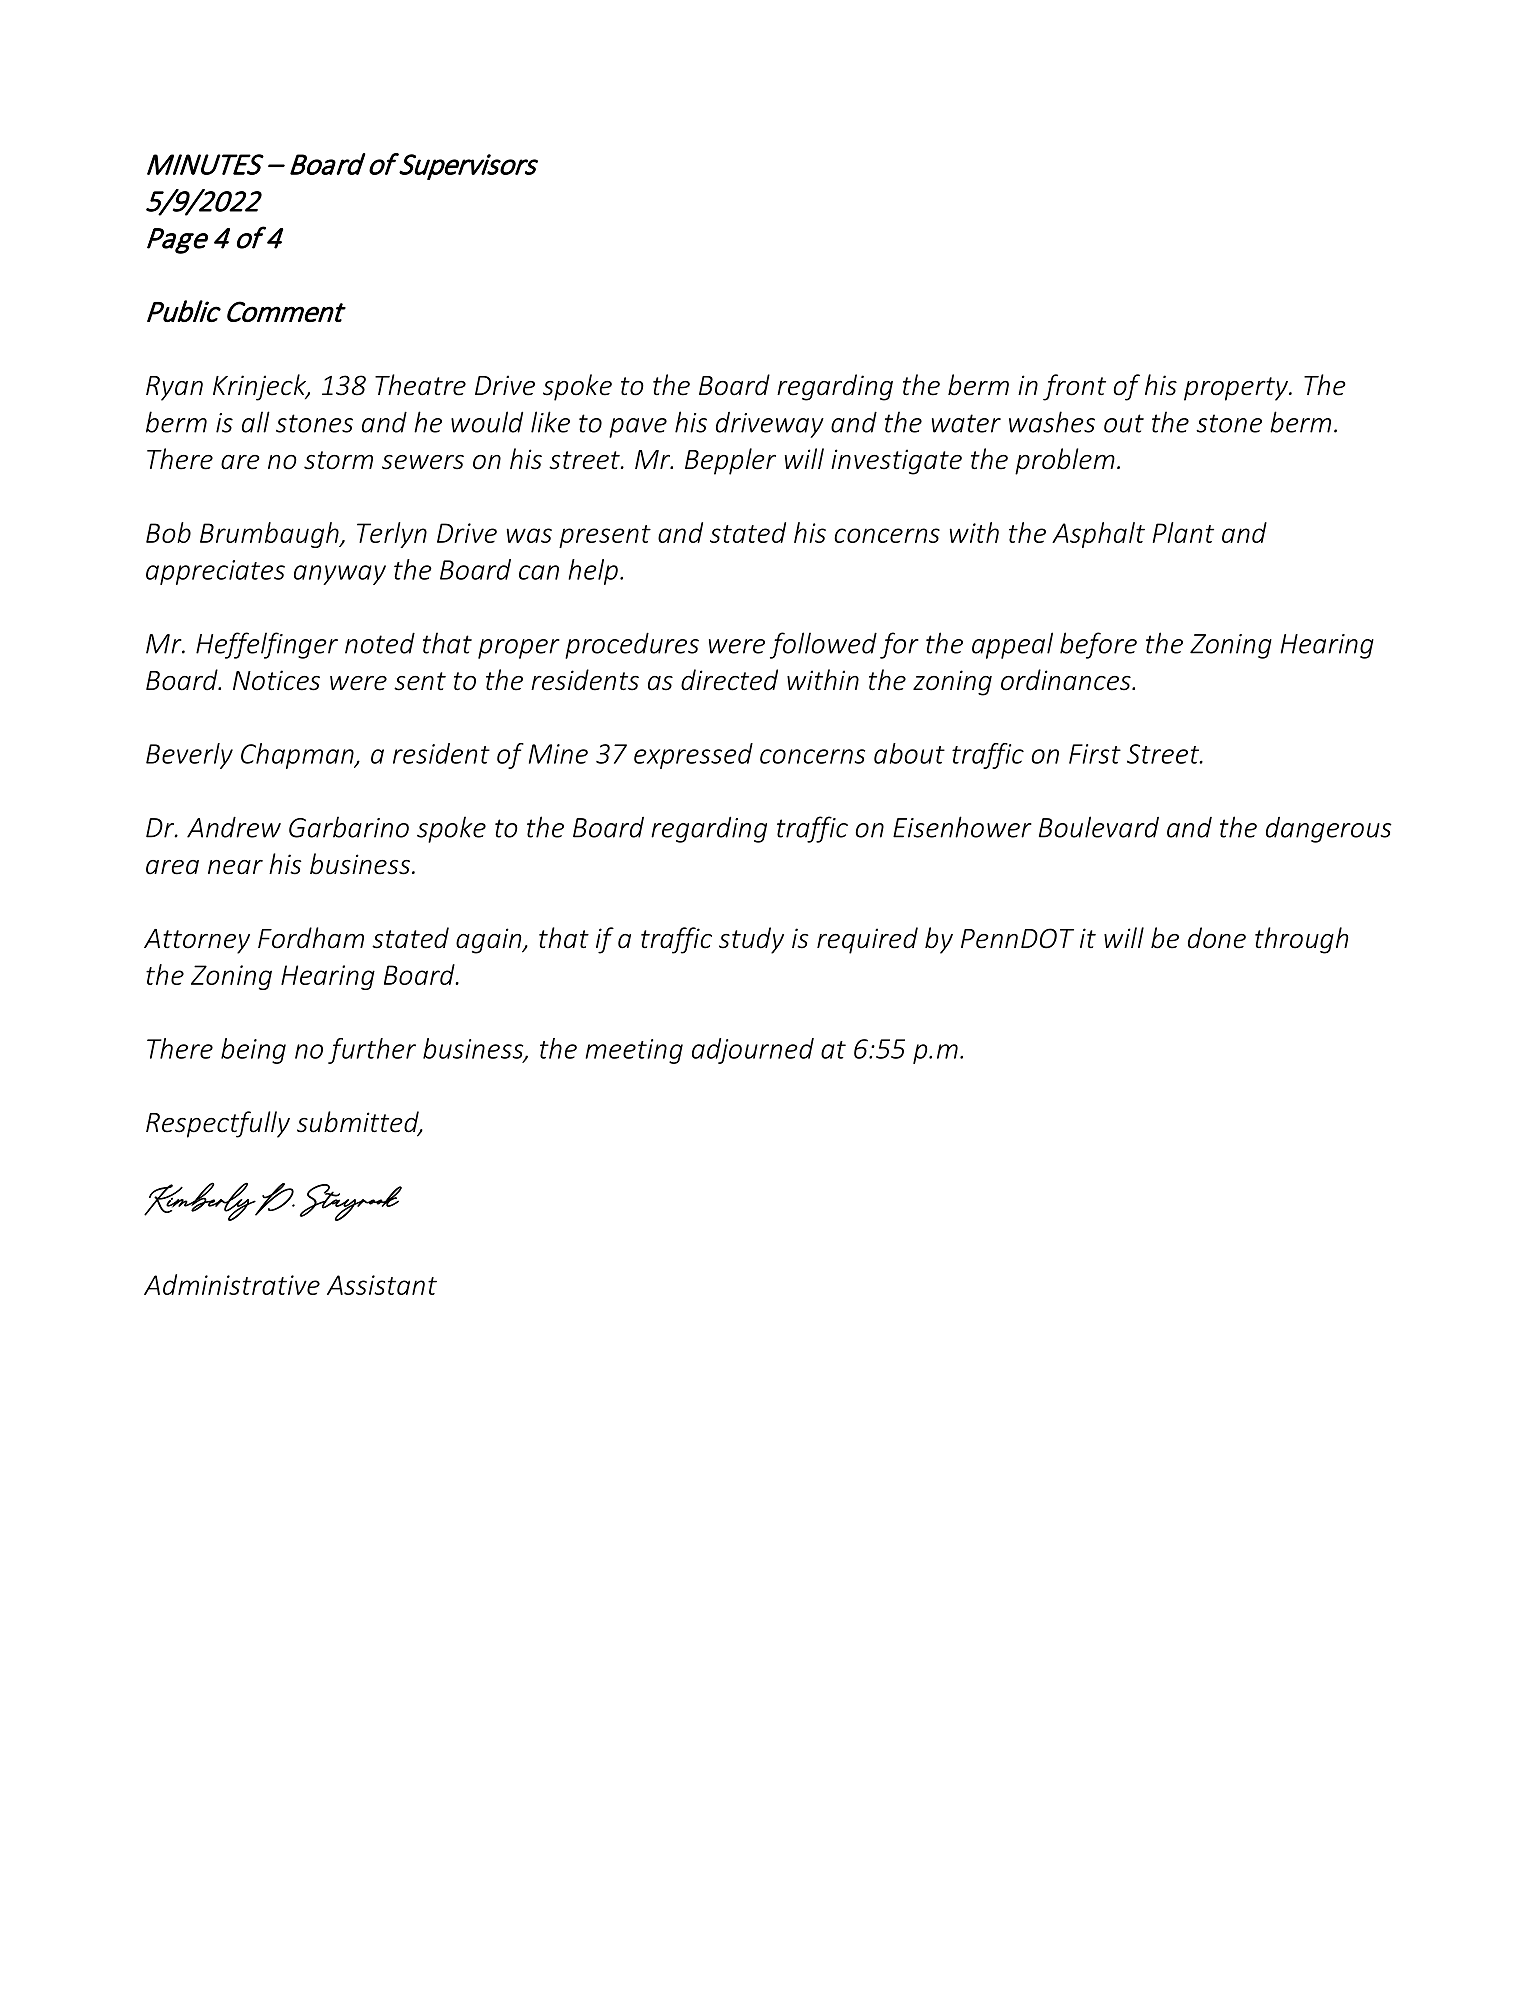  I want to click on front, so click(1074, 387).
